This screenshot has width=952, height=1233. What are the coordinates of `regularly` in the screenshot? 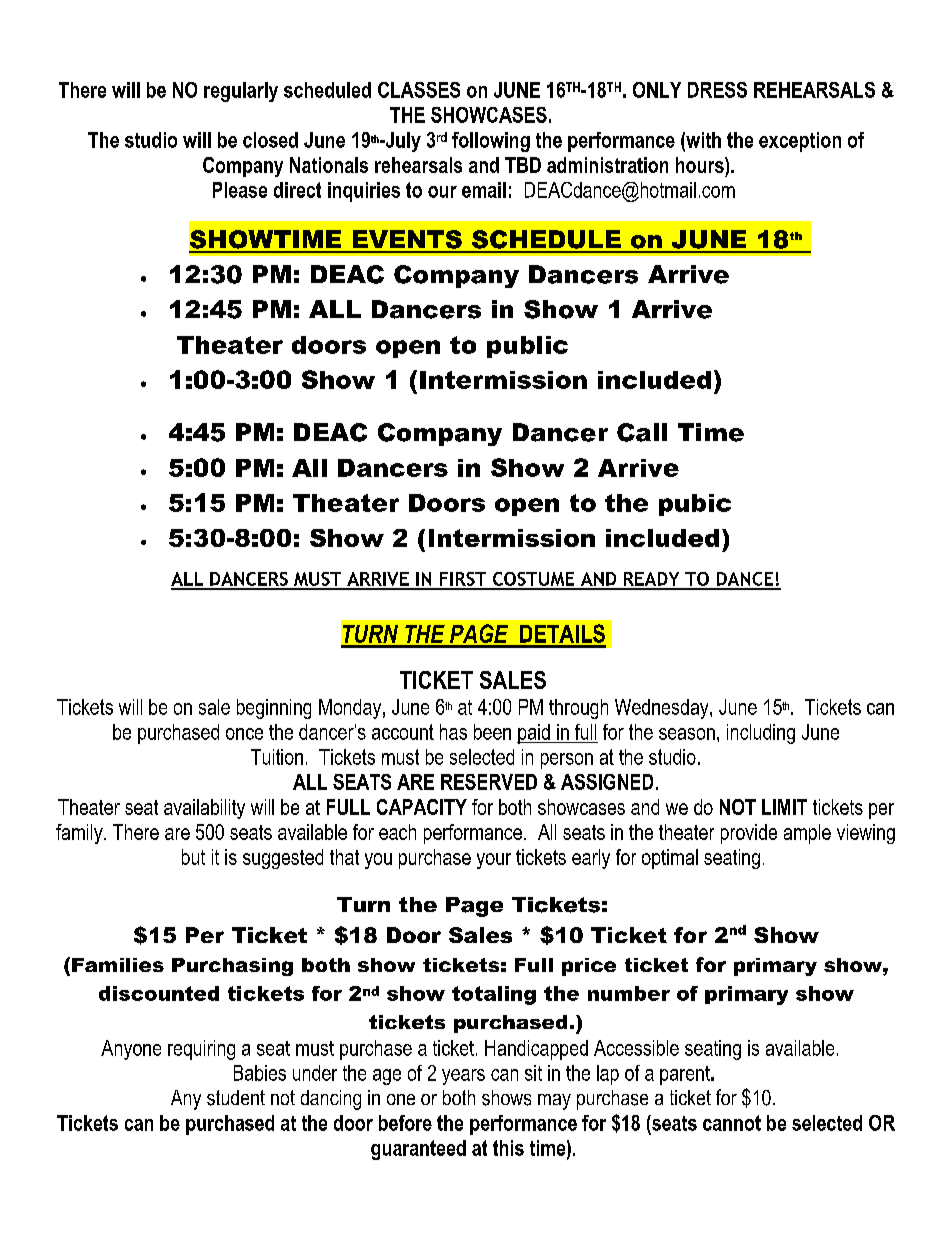 It's located at (241, 92).
